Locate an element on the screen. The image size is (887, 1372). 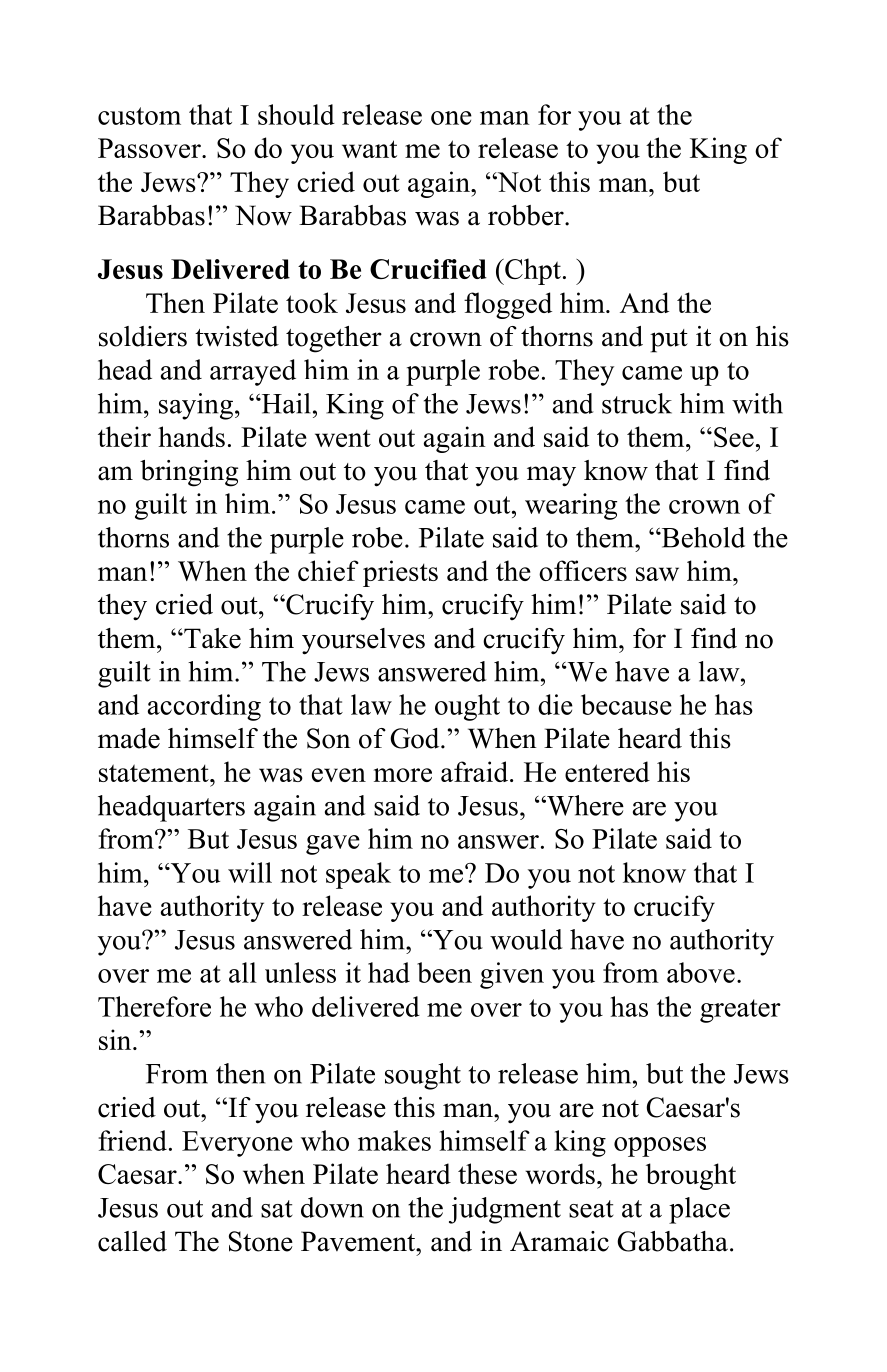
called is located at coordinates (132, 1241).
